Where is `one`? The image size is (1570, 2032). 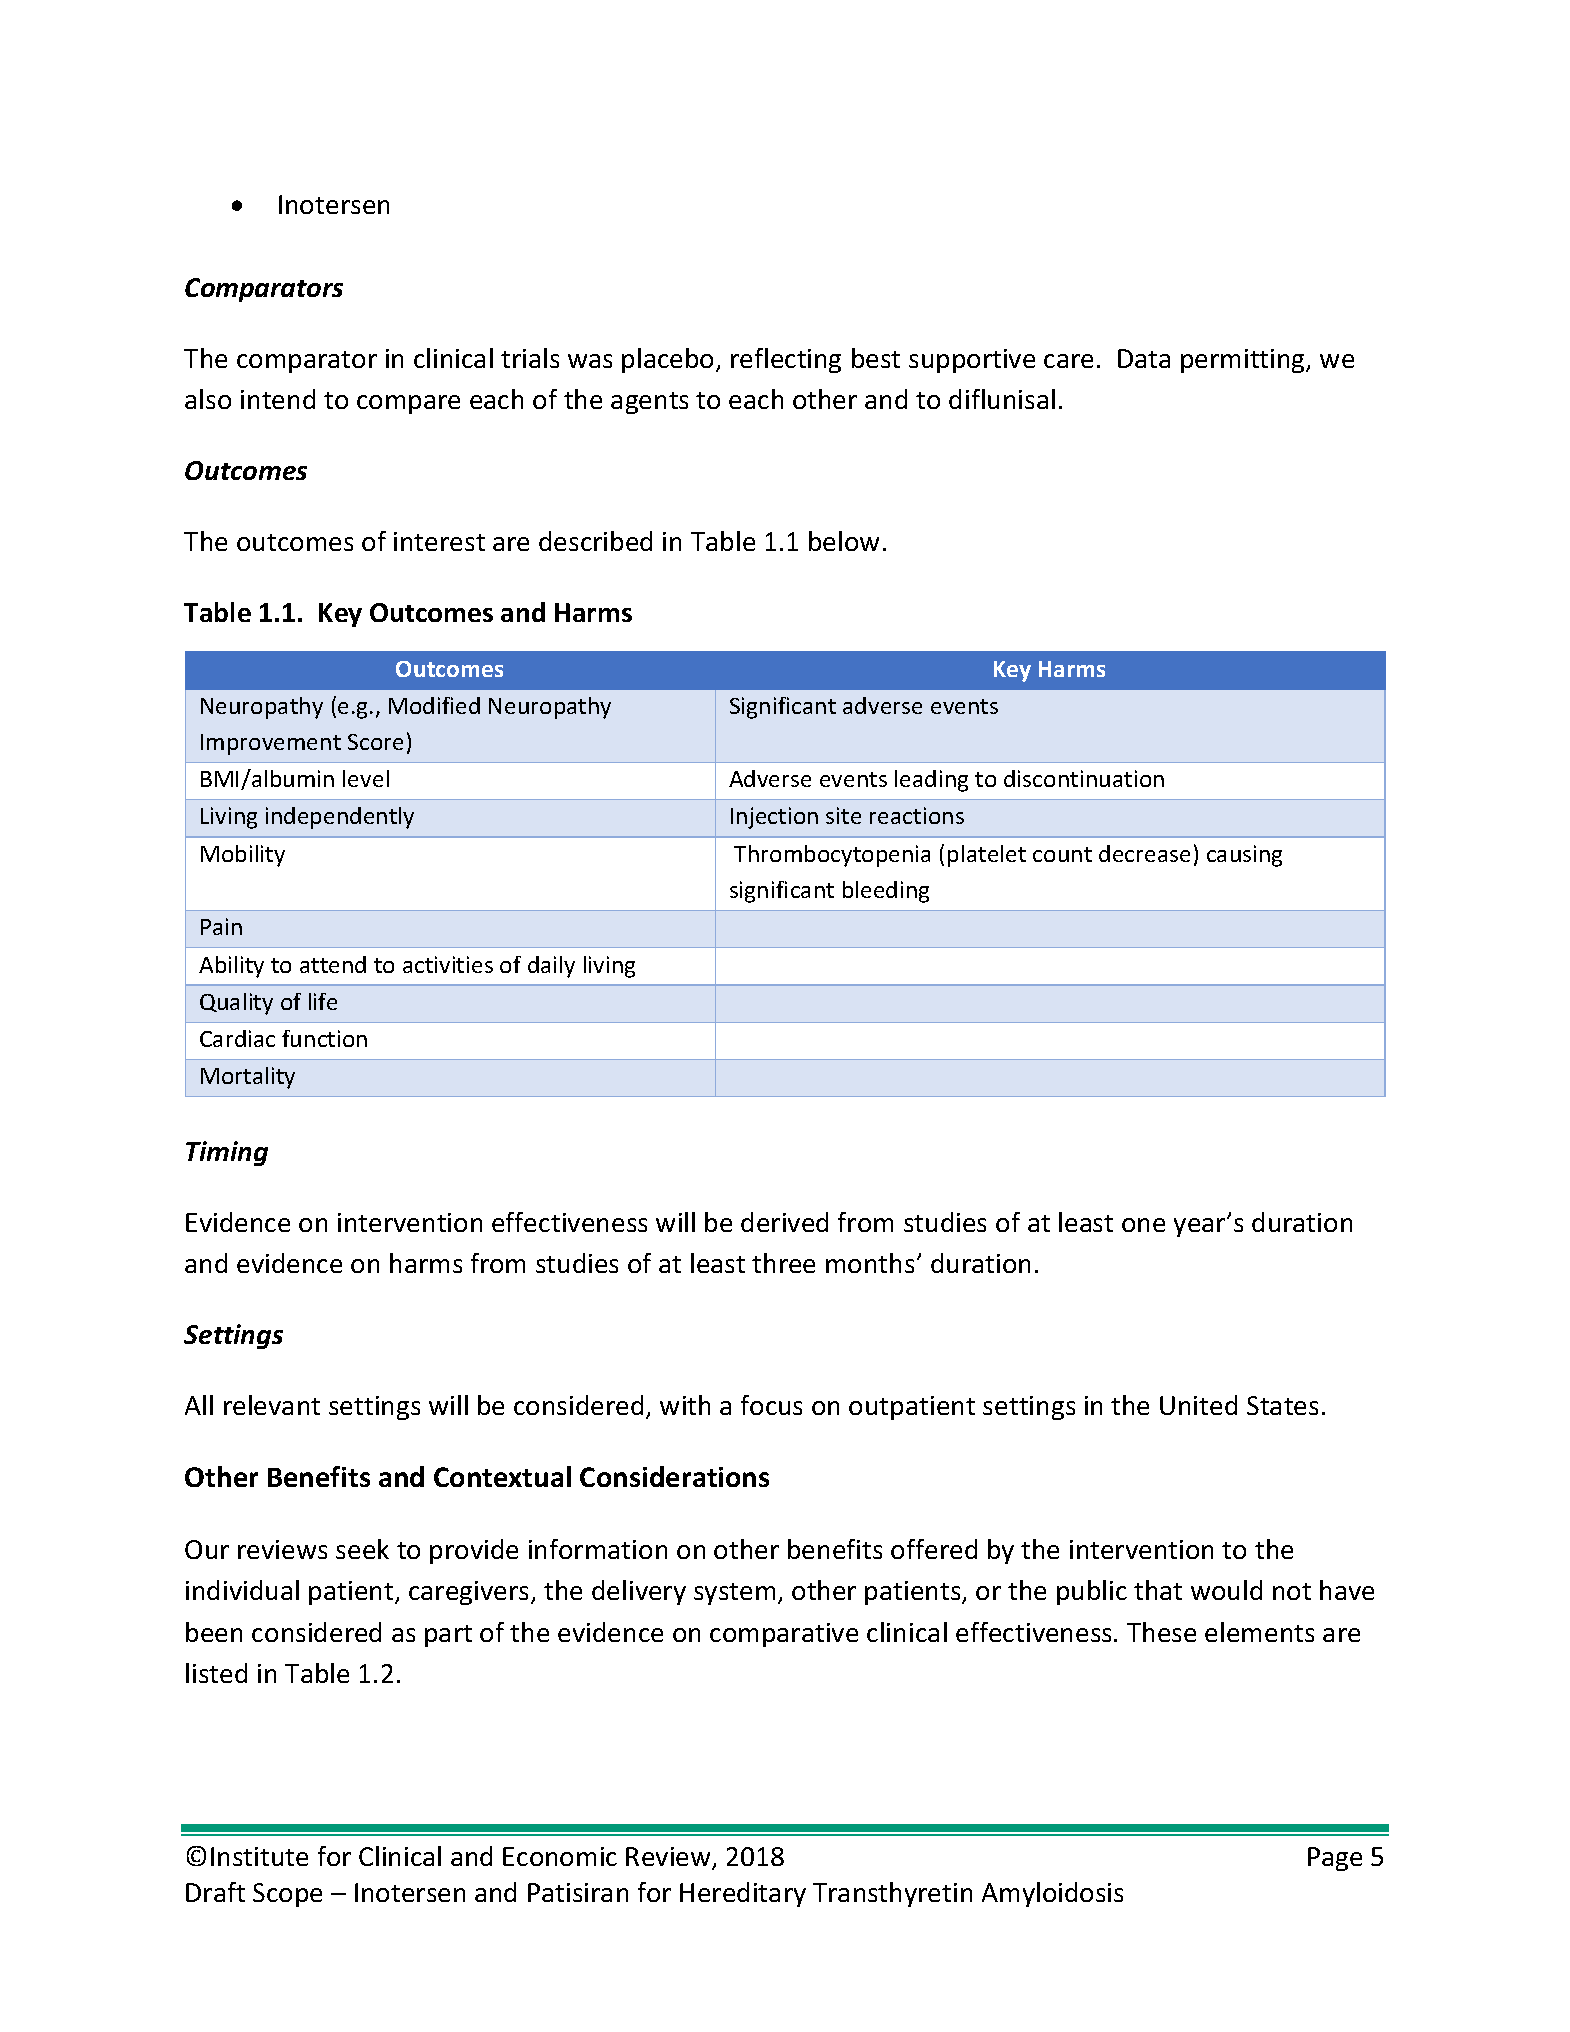
one is located at coordinates (1143, 1225).
